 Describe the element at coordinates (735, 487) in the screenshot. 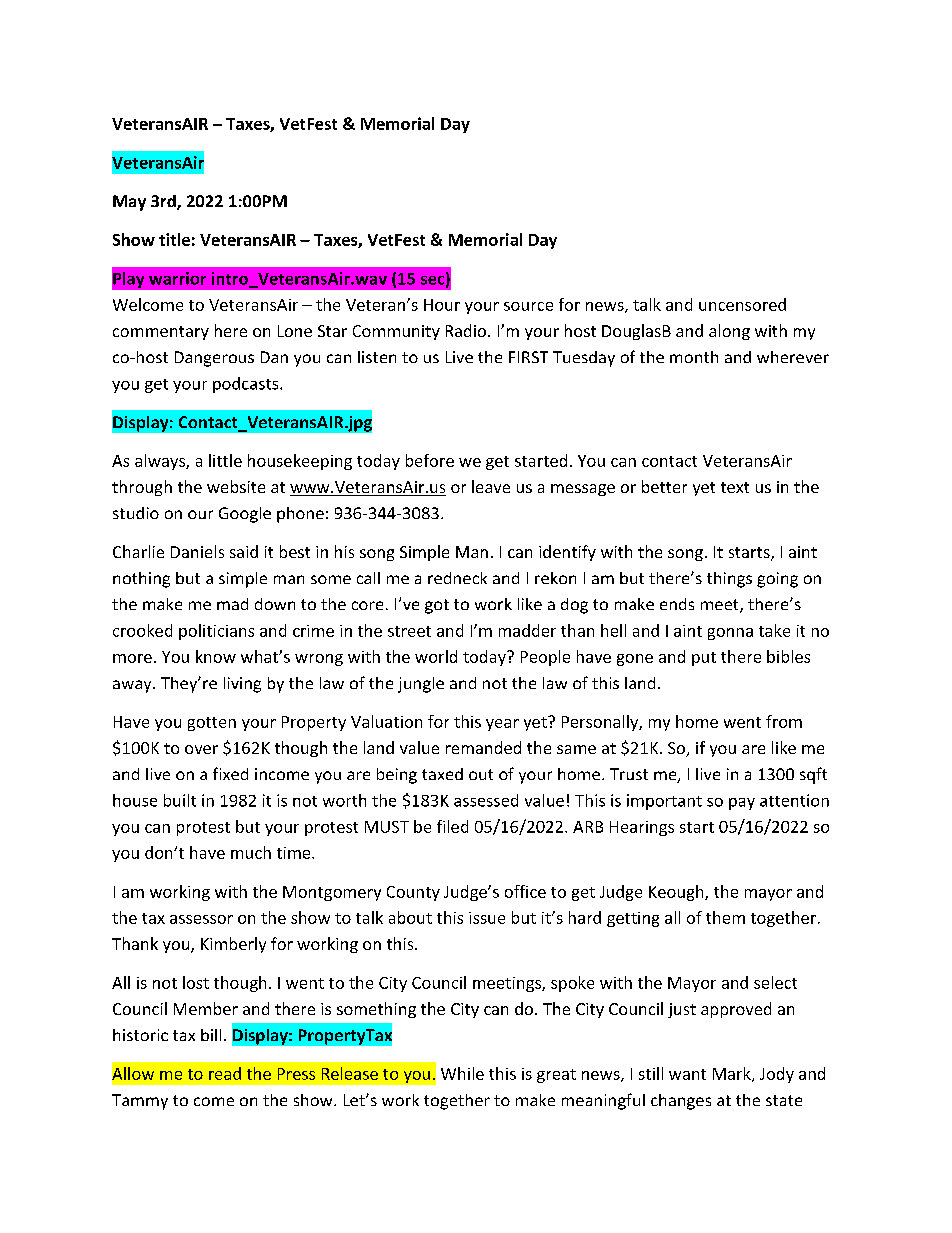

I see `text` at that location.
